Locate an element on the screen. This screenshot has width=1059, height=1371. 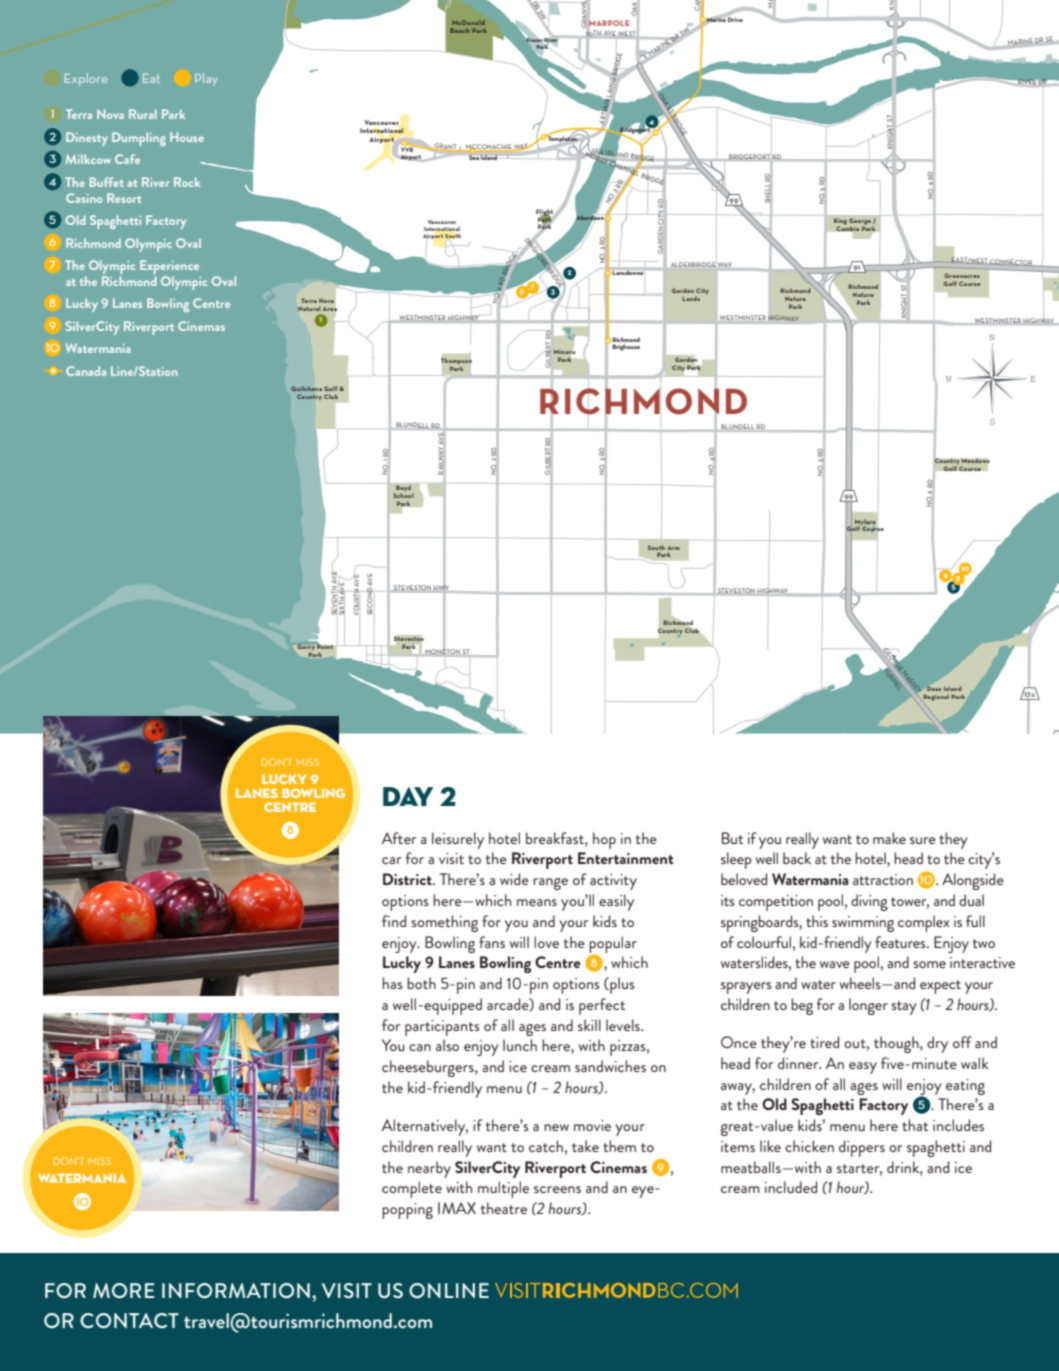
School is located at coordinates (403, 495).
